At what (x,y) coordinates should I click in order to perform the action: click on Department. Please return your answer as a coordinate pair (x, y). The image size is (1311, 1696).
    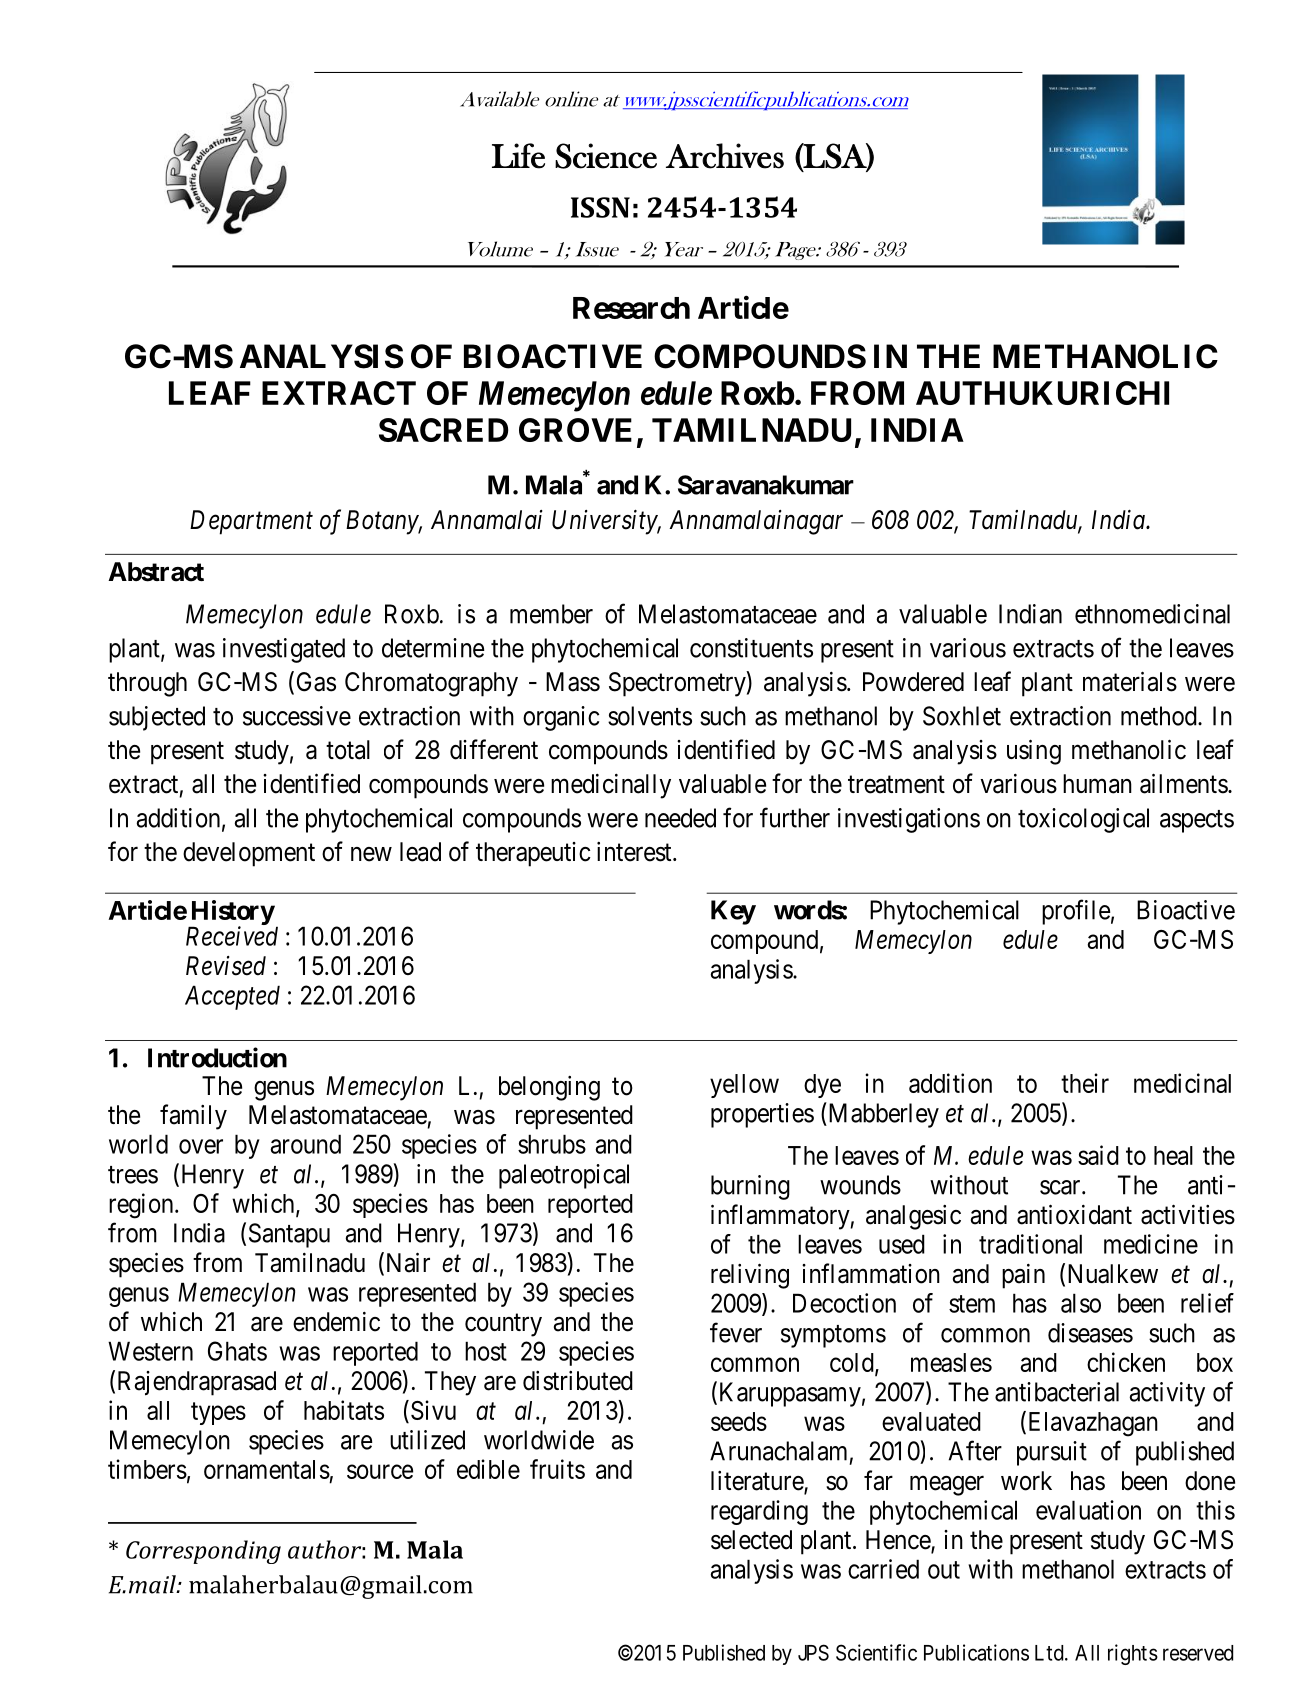
    Looking at the image, I should click on (251, 522).
